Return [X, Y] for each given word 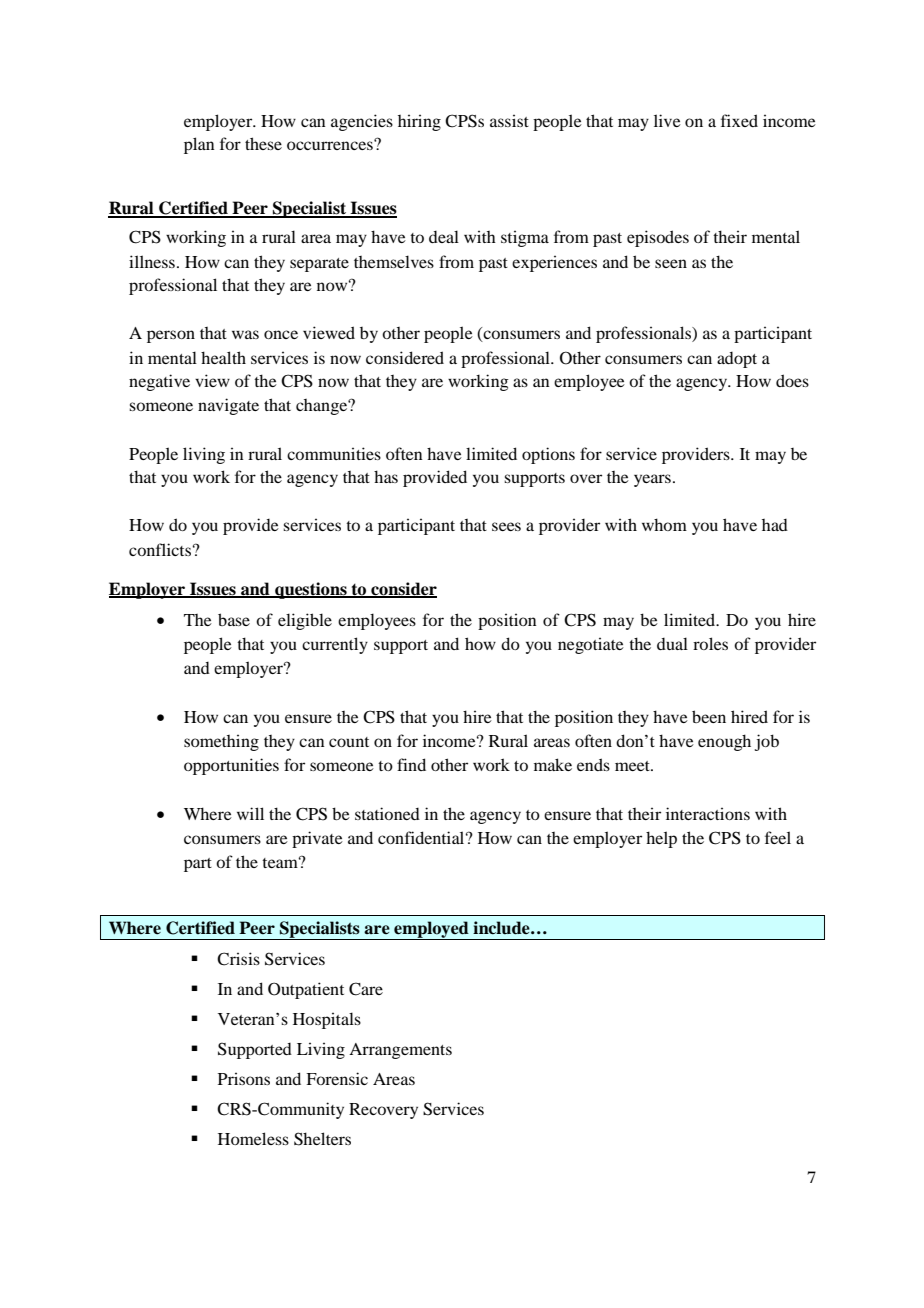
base [234, 619]
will [250, 813]
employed [431, 930]
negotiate [591, 645]
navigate [228, 406]
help [661, 839]
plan [199, 145]
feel [778, 837]
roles [710, 643]
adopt [737, 360]
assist [509, 120]
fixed [739, 120]
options [548, 455]
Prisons [244, 1078]
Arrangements [400, 1051]
